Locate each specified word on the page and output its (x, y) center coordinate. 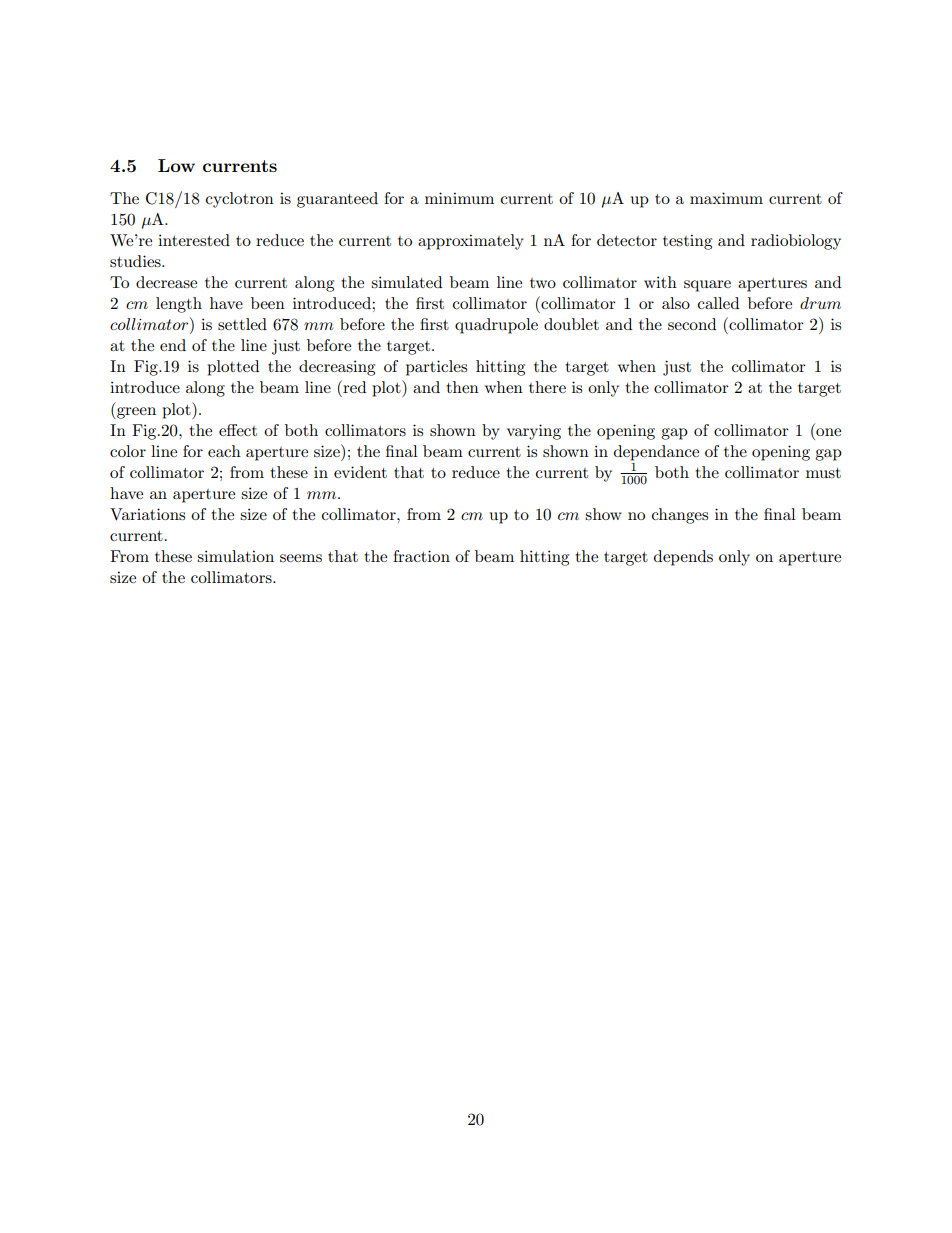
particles (436, 368)
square (707, 286)
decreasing (337, 368)
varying (534, 432)
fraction (421, 556)
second (692, 324)
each (224, 451)
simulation (235, 556)
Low (176, 165)
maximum (726, 198)
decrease (166, 282)
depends (683, 558)
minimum (459, 198)
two (543, 283)
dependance (656, 453)
